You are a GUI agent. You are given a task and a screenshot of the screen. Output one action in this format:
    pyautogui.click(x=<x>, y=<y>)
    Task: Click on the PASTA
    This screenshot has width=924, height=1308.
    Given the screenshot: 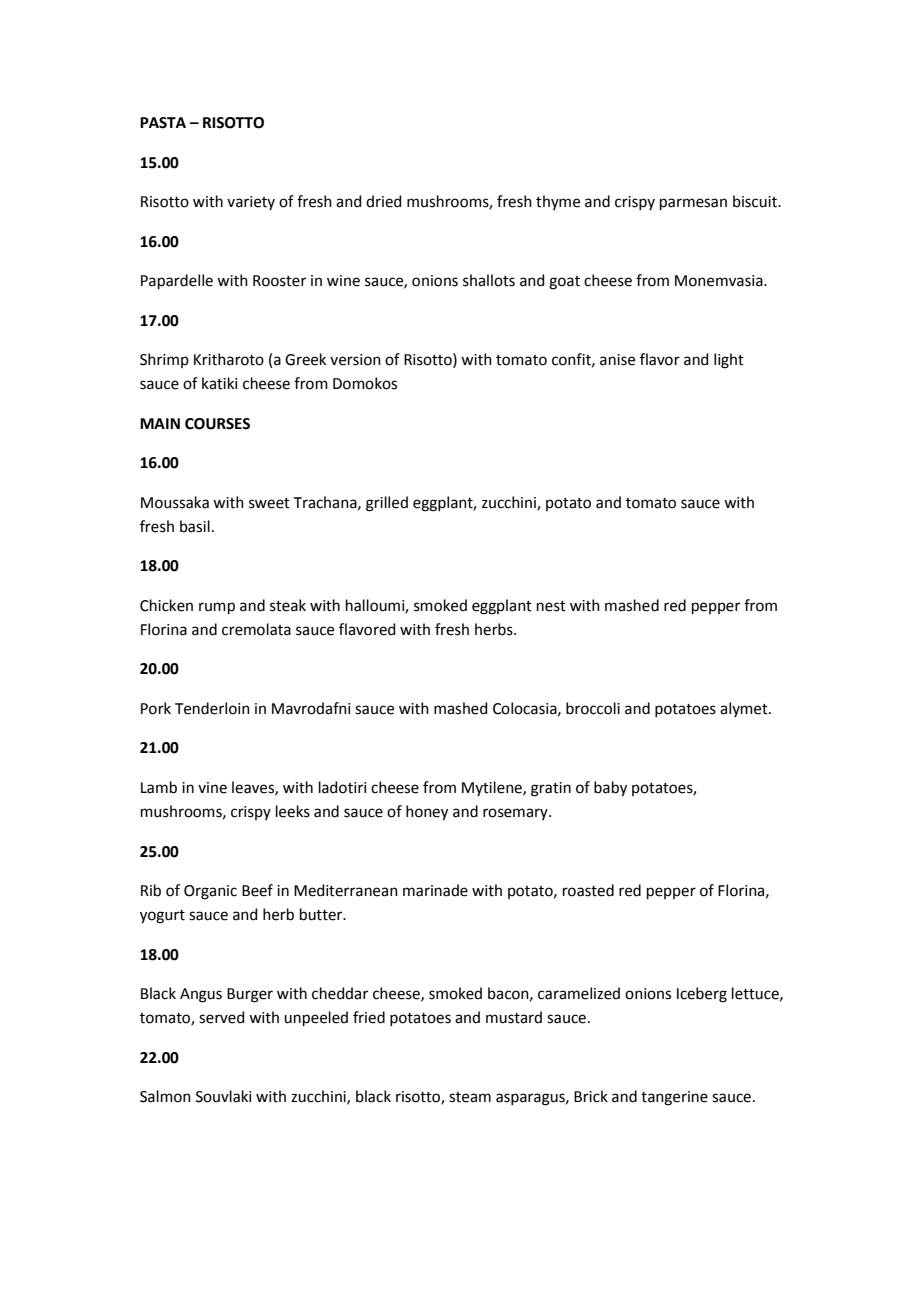 What is the action you would take?
    pyautogui.click(x=163, y=123)
